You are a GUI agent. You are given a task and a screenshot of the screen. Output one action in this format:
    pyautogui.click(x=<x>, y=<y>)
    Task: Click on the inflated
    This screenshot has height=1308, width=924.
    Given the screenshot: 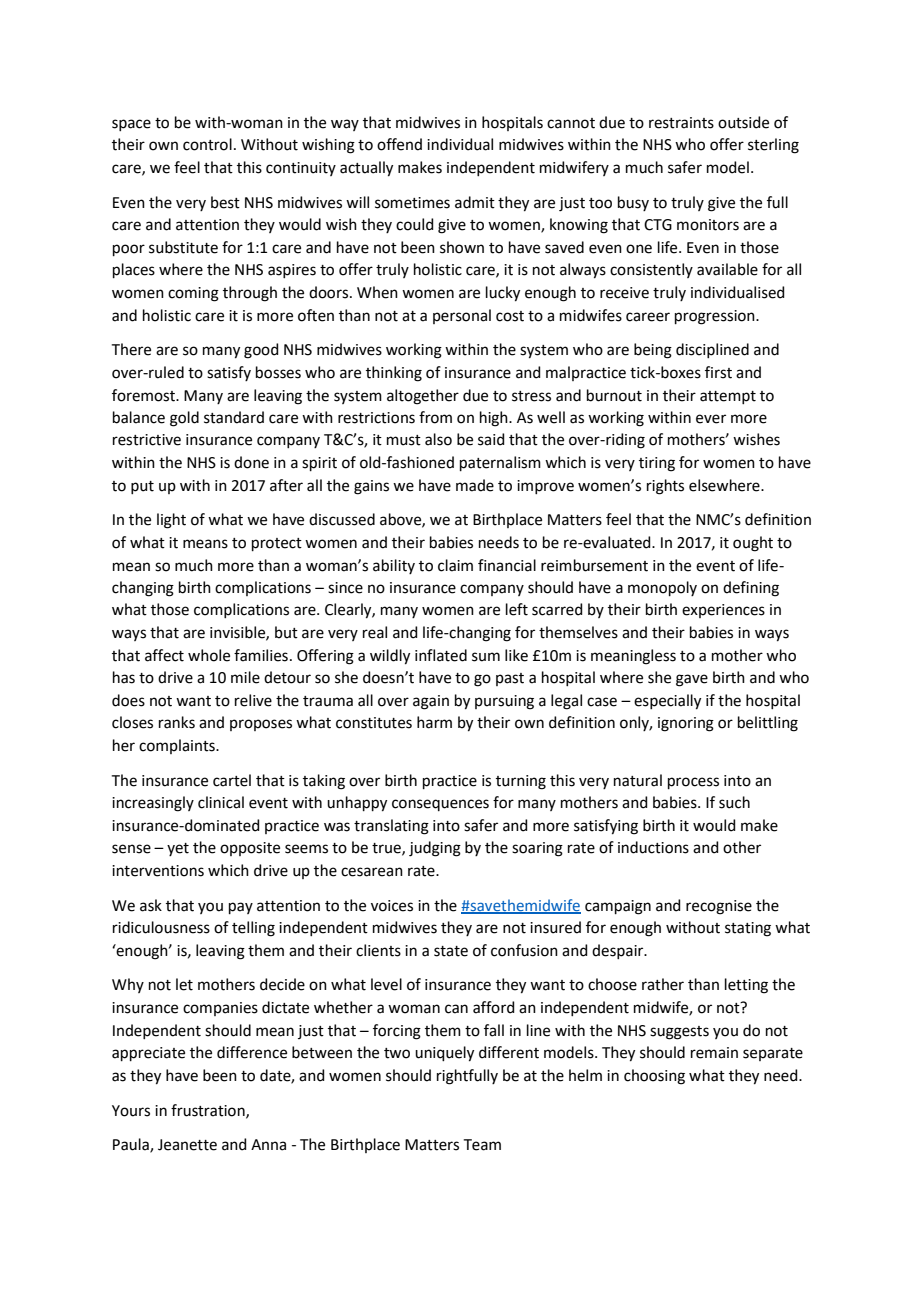 What is the action you would take?
    pyautogui.click(x=441, y=655)
